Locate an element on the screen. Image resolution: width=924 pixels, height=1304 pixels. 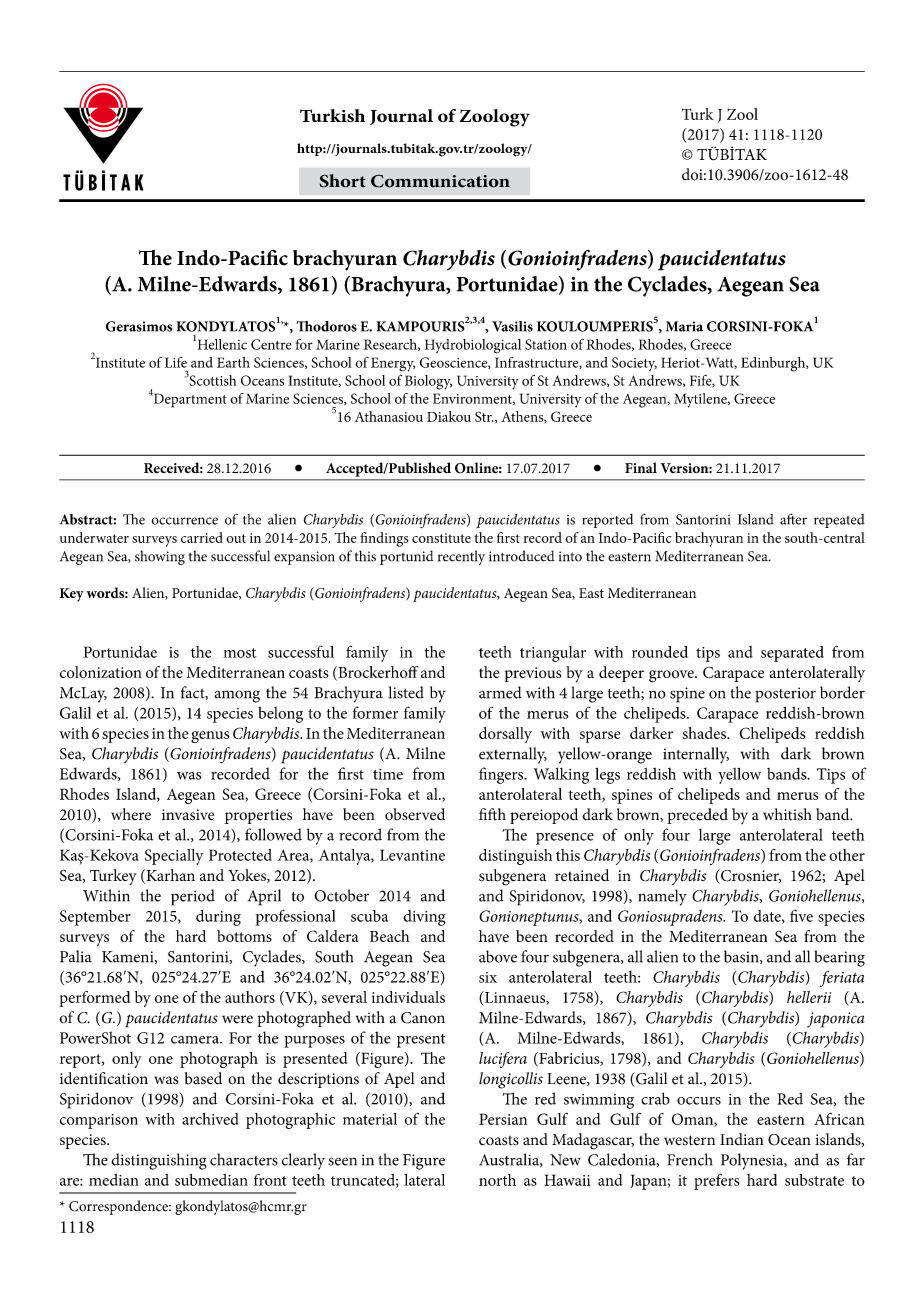
Short is located at coordinates (343, 181).
